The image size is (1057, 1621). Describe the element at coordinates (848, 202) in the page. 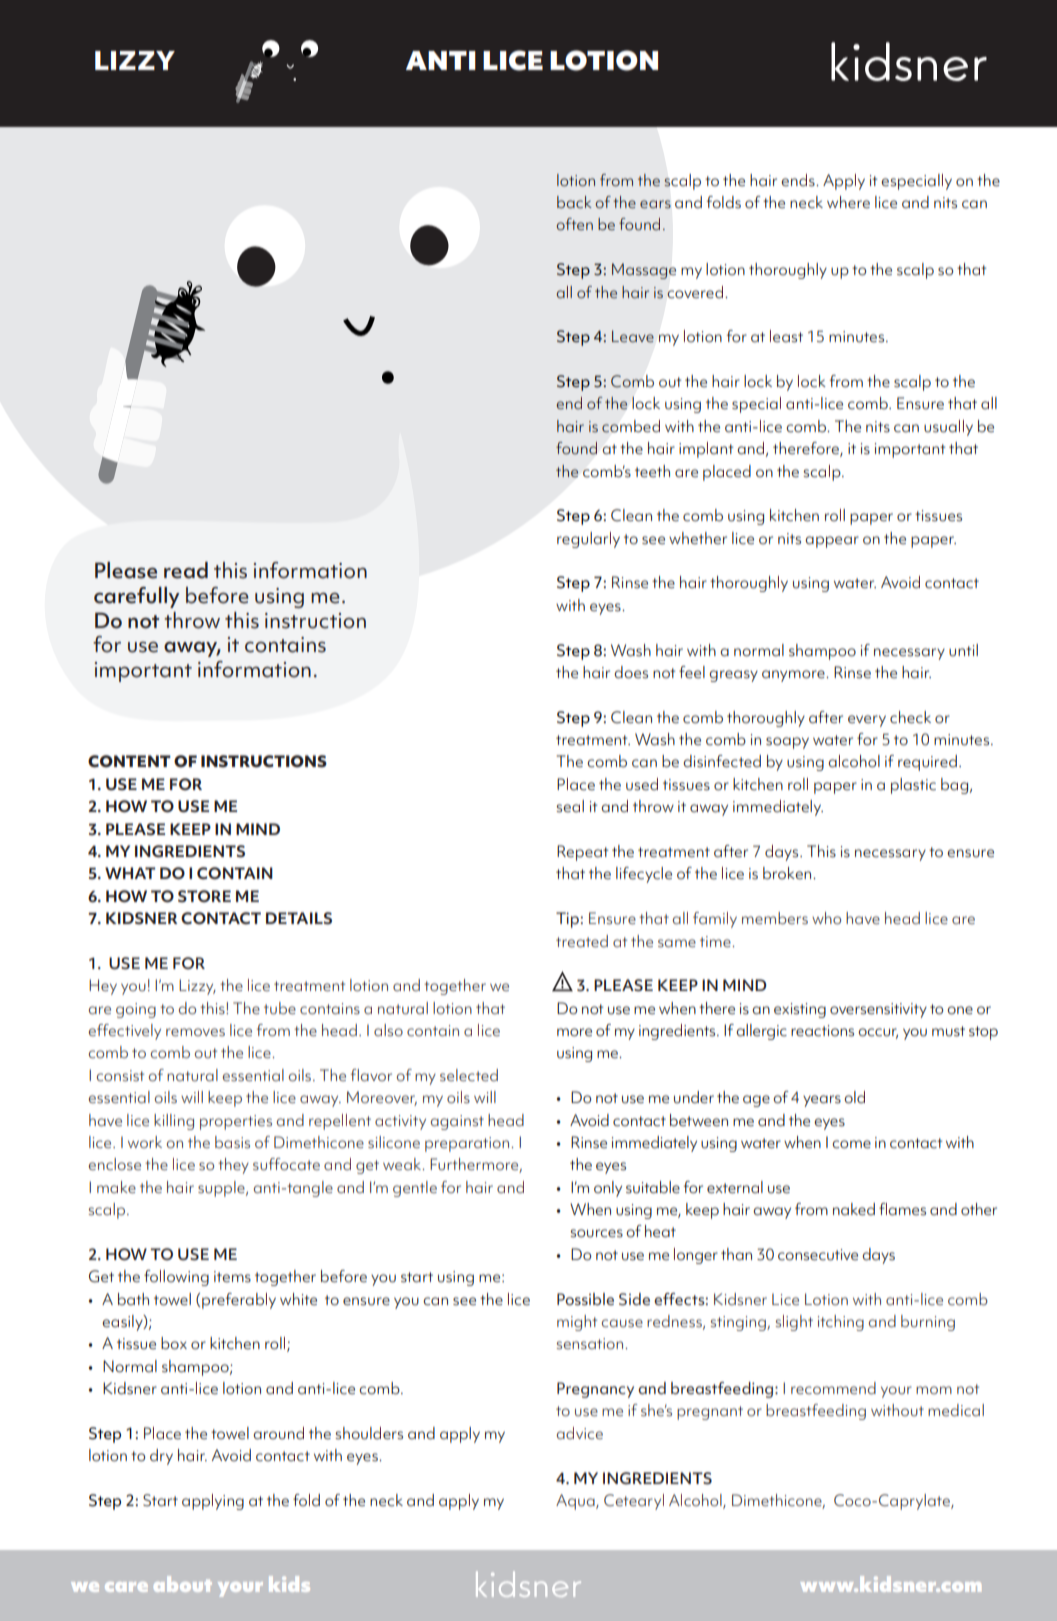

I see `where` at that location.
